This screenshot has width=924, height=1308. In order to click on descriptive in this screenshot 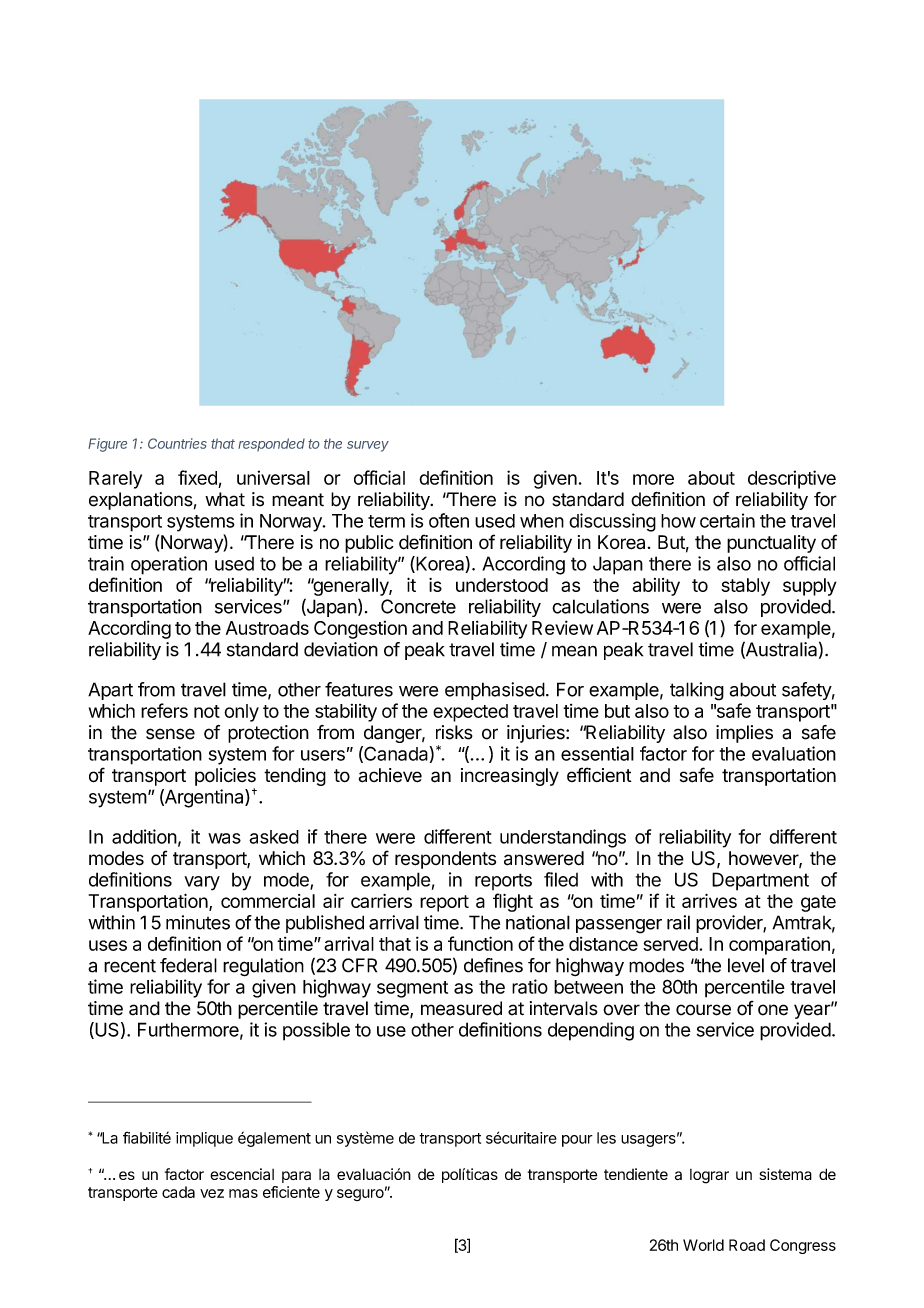, I will do `click(792, 479)`.
